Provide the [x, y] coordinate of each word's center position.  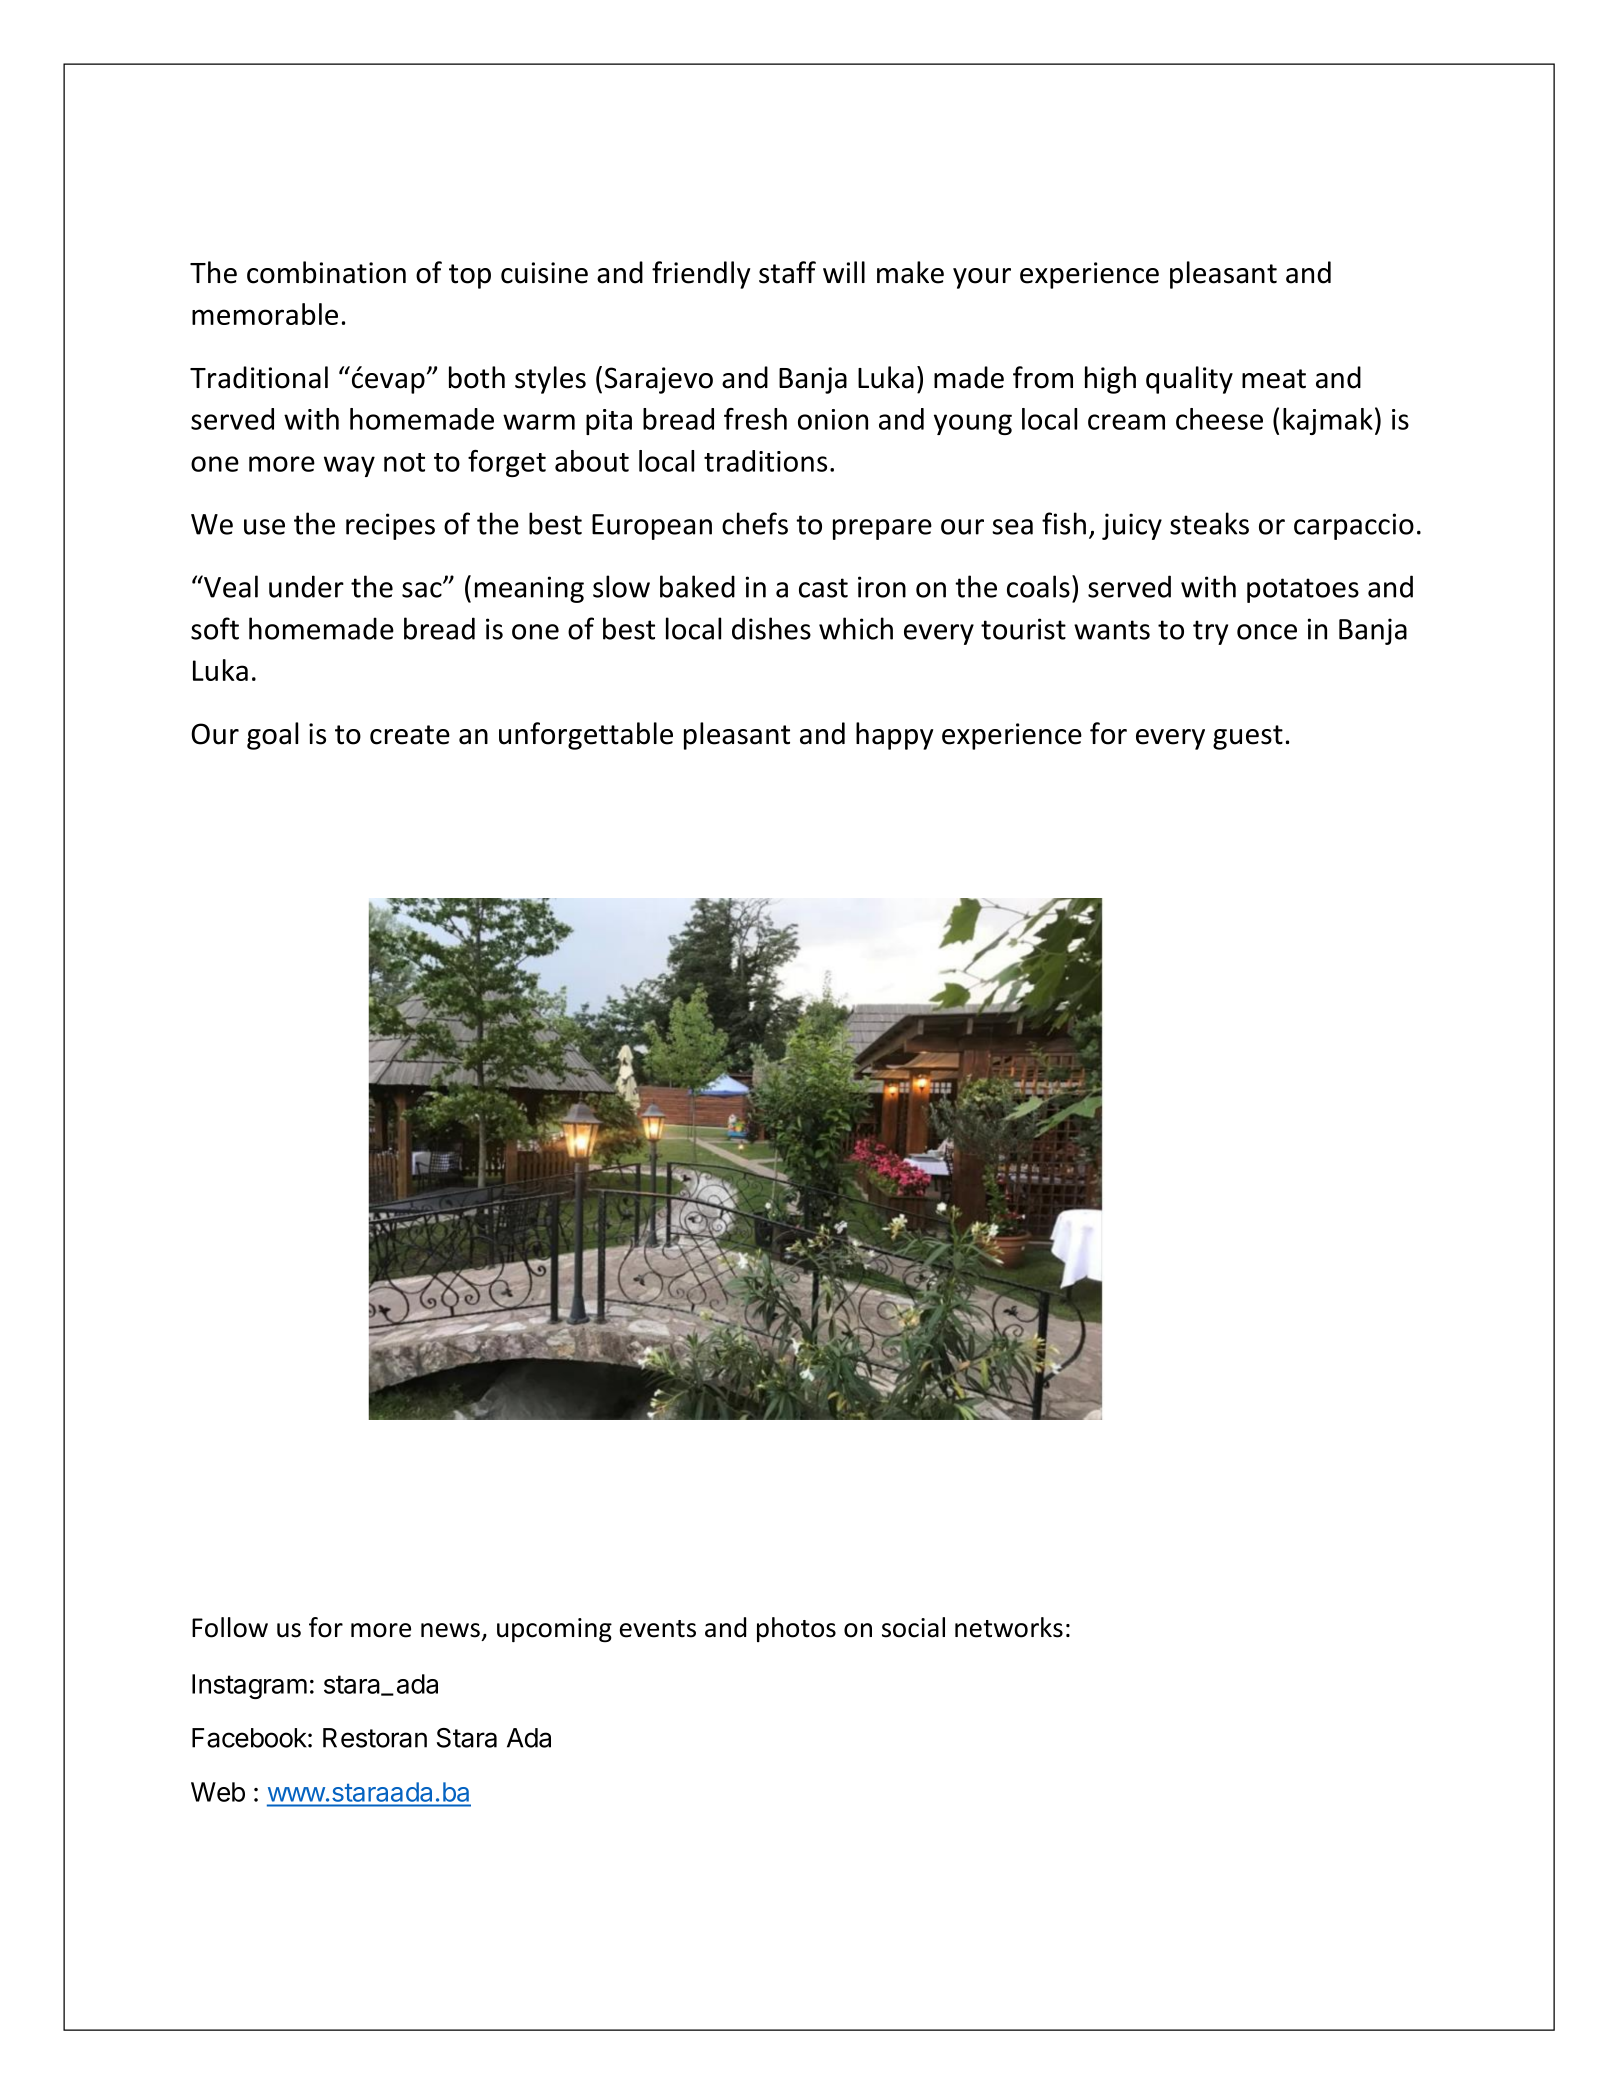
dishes [771, 628]
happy [894, 736]
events [658, 1629]
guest [1248, 737]
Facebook [249, 1738]
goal [272, 736]
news [450, 1630]
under [306, 586]
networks [1009, 1627]
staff [787, 272]
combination [326, 272]
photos [796, 1629]
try [1210, 632]
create [410, 735]
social [913, 1627]
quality [1189, 380]
